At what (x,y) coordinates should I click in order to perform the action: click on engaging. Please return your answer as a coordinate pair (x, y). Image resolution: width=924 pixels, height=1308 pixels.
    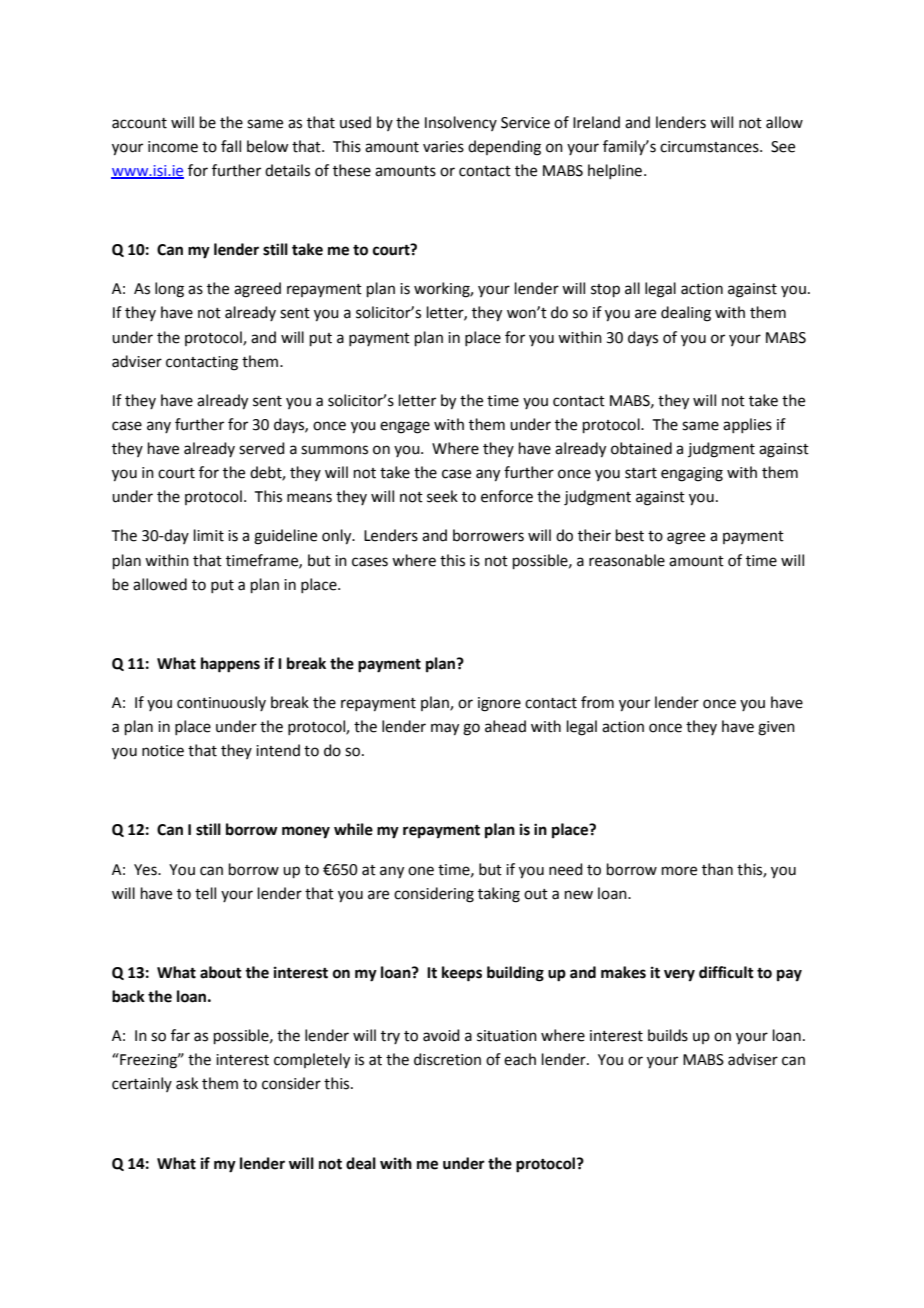
    Looking at the image, I should click on (692, 474).
